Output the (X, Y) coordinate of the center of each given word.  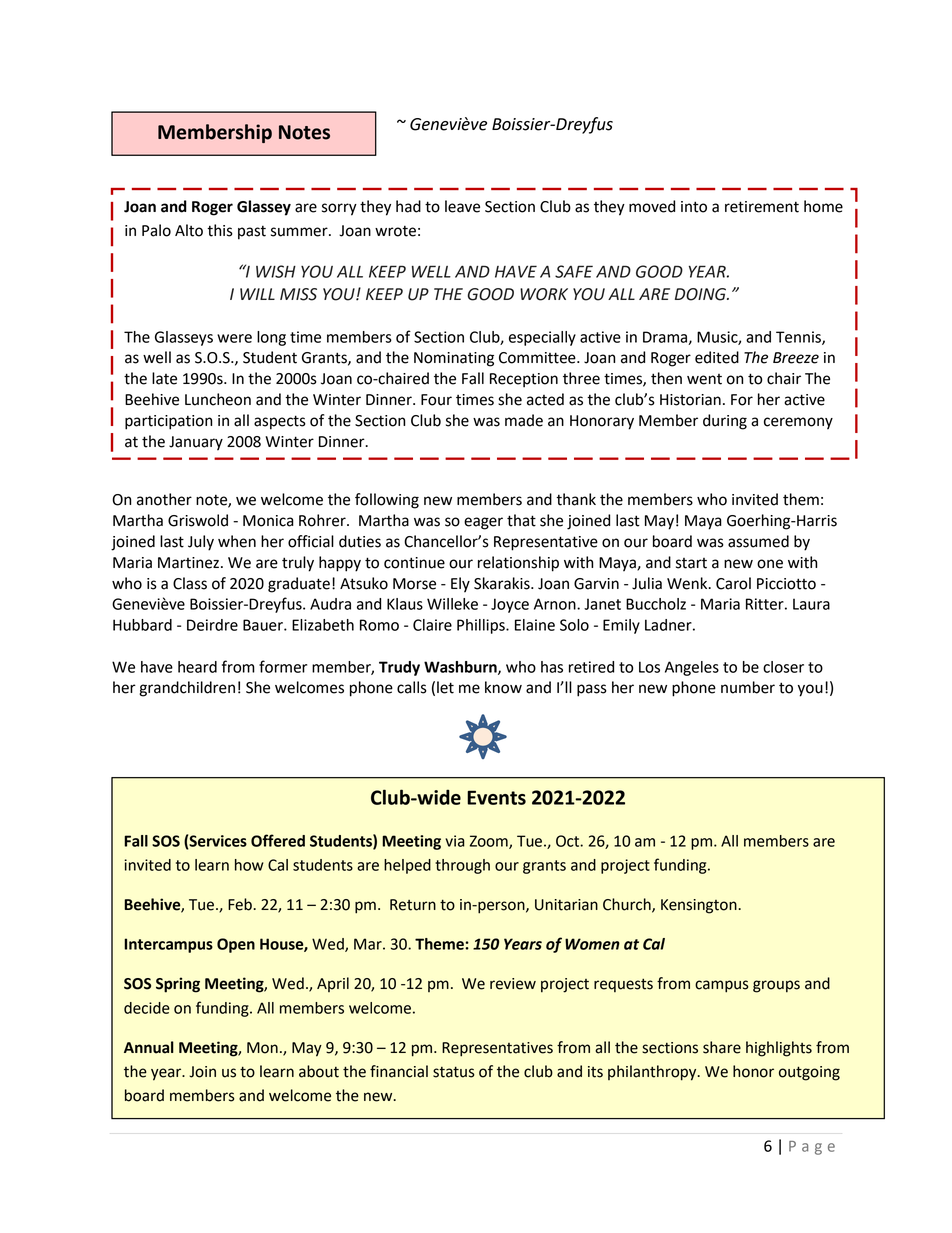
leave (462, 206)
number (748, 687)
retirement (762, 207)
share (722, 1047)
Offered (278, 840)
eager (483, 523)
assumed (758, 541)
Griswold (198, 520)
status (454, 1072)
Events (496, 797)
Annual (149, 1047)
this (220, 230)
